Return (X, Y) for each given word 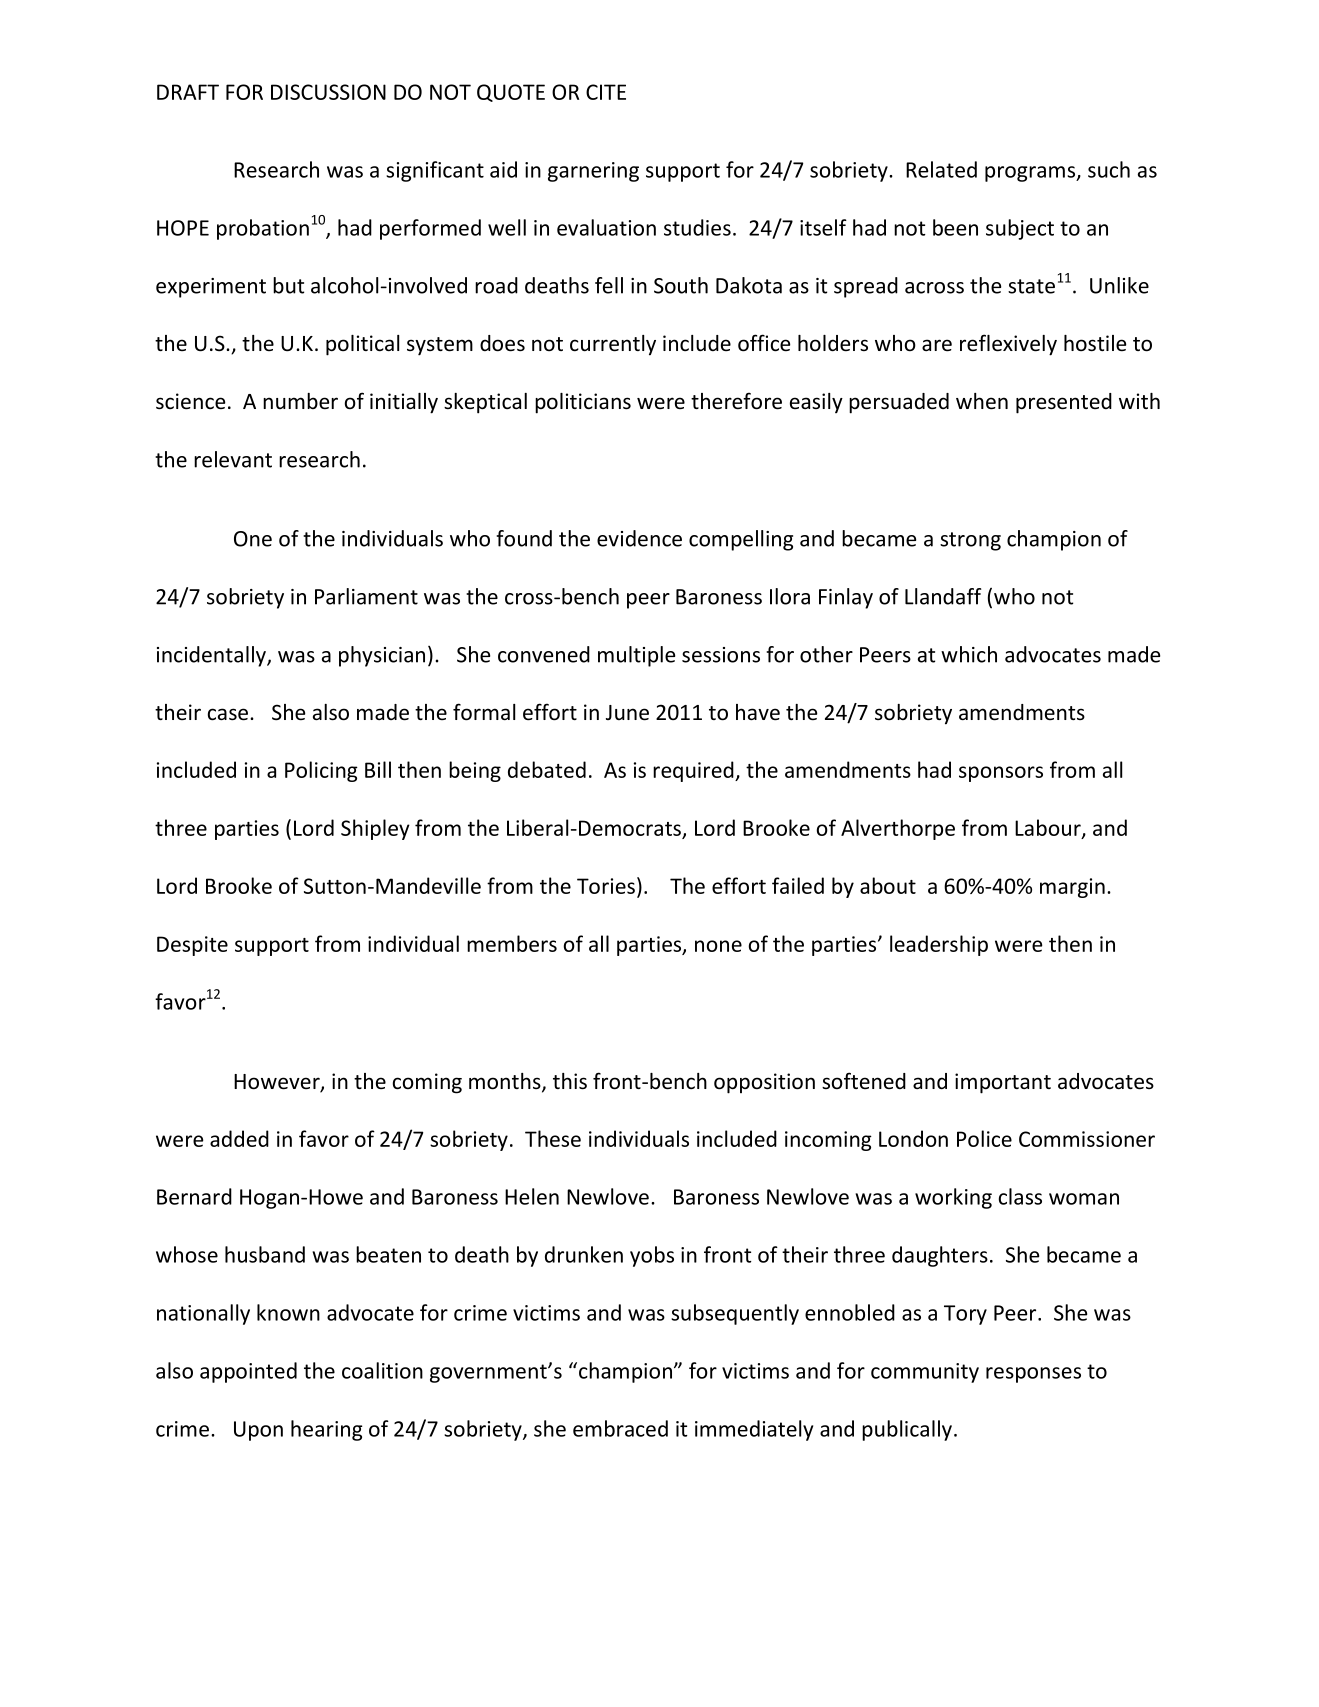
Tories (606, 886)
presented (1064, 403)
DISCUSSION (328, 92)
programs (1031, 174)
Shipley (375, 829)
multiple (636, 656)
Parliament (366, 596)
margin (1072, 888)
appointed (248, 1372)
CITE (606, 92)
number (300, 401)
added (239, 1138)
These (553, 1138)
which (969, 654)
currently (613, 345)
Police (984, 1138)
